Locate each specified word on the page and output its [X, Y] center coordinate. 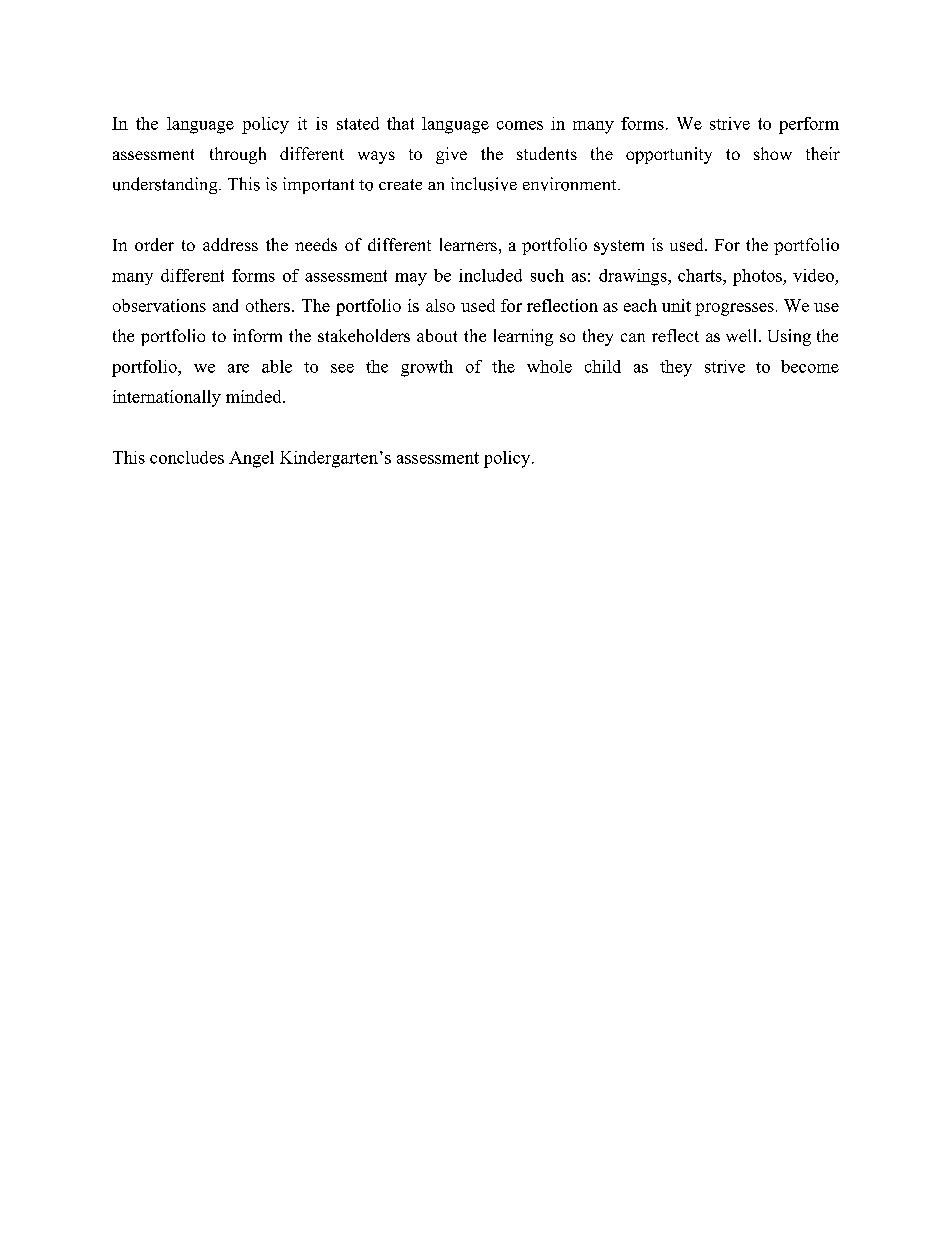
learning [523, 337]
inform [257, 335]
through [238, 155]
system [619, 247]
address [230, 244]
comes [520, 125]
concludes [187, 457]
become [810, 366]
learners [468, 244]
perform [809, 125]
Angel [251, 459]
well [743, 335]
